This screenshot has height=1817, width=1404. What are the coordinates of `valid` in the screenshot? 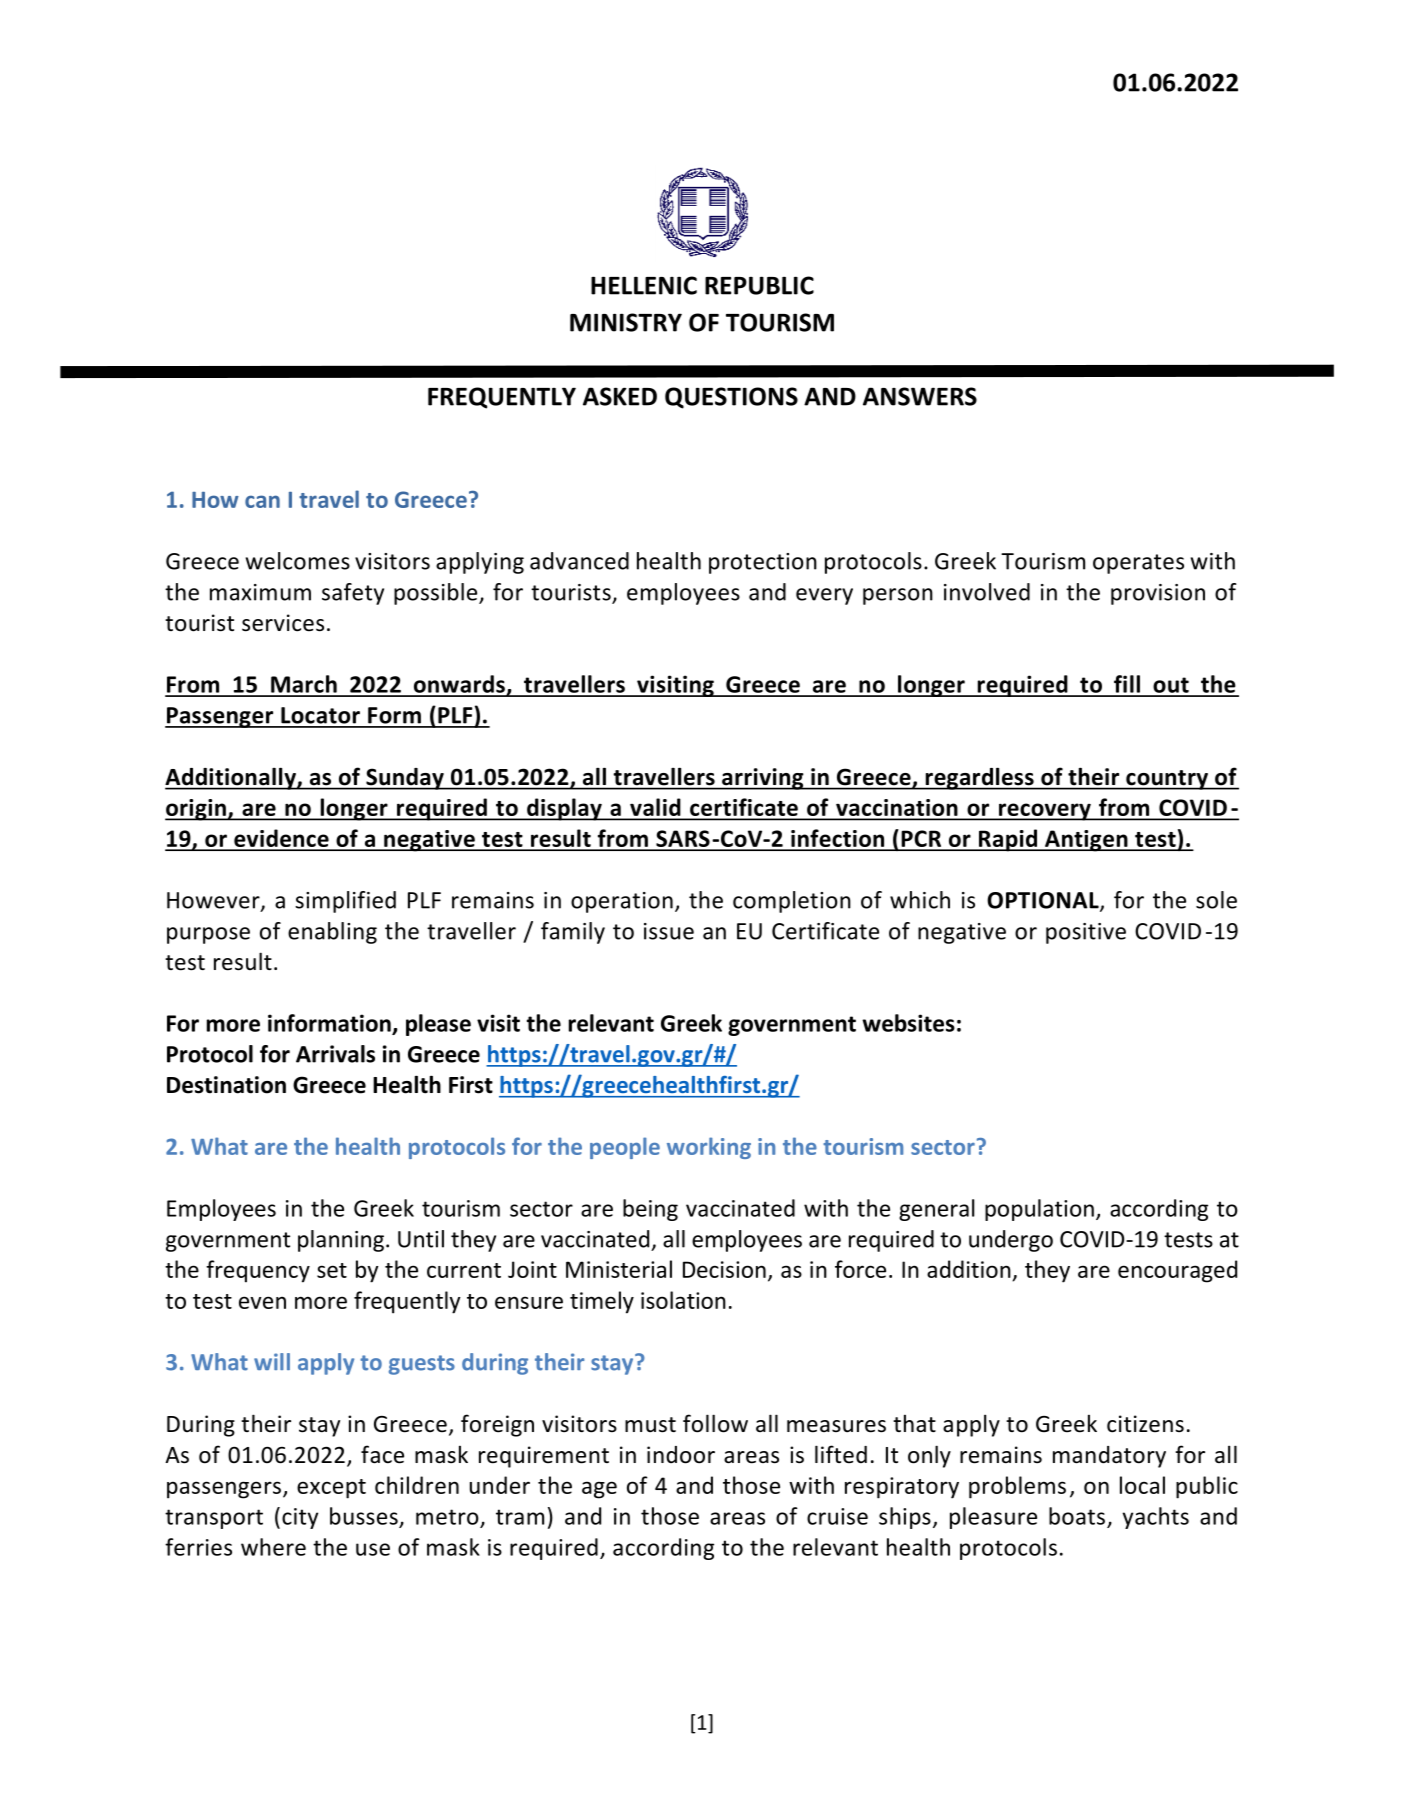 It's located at (655, 808).
